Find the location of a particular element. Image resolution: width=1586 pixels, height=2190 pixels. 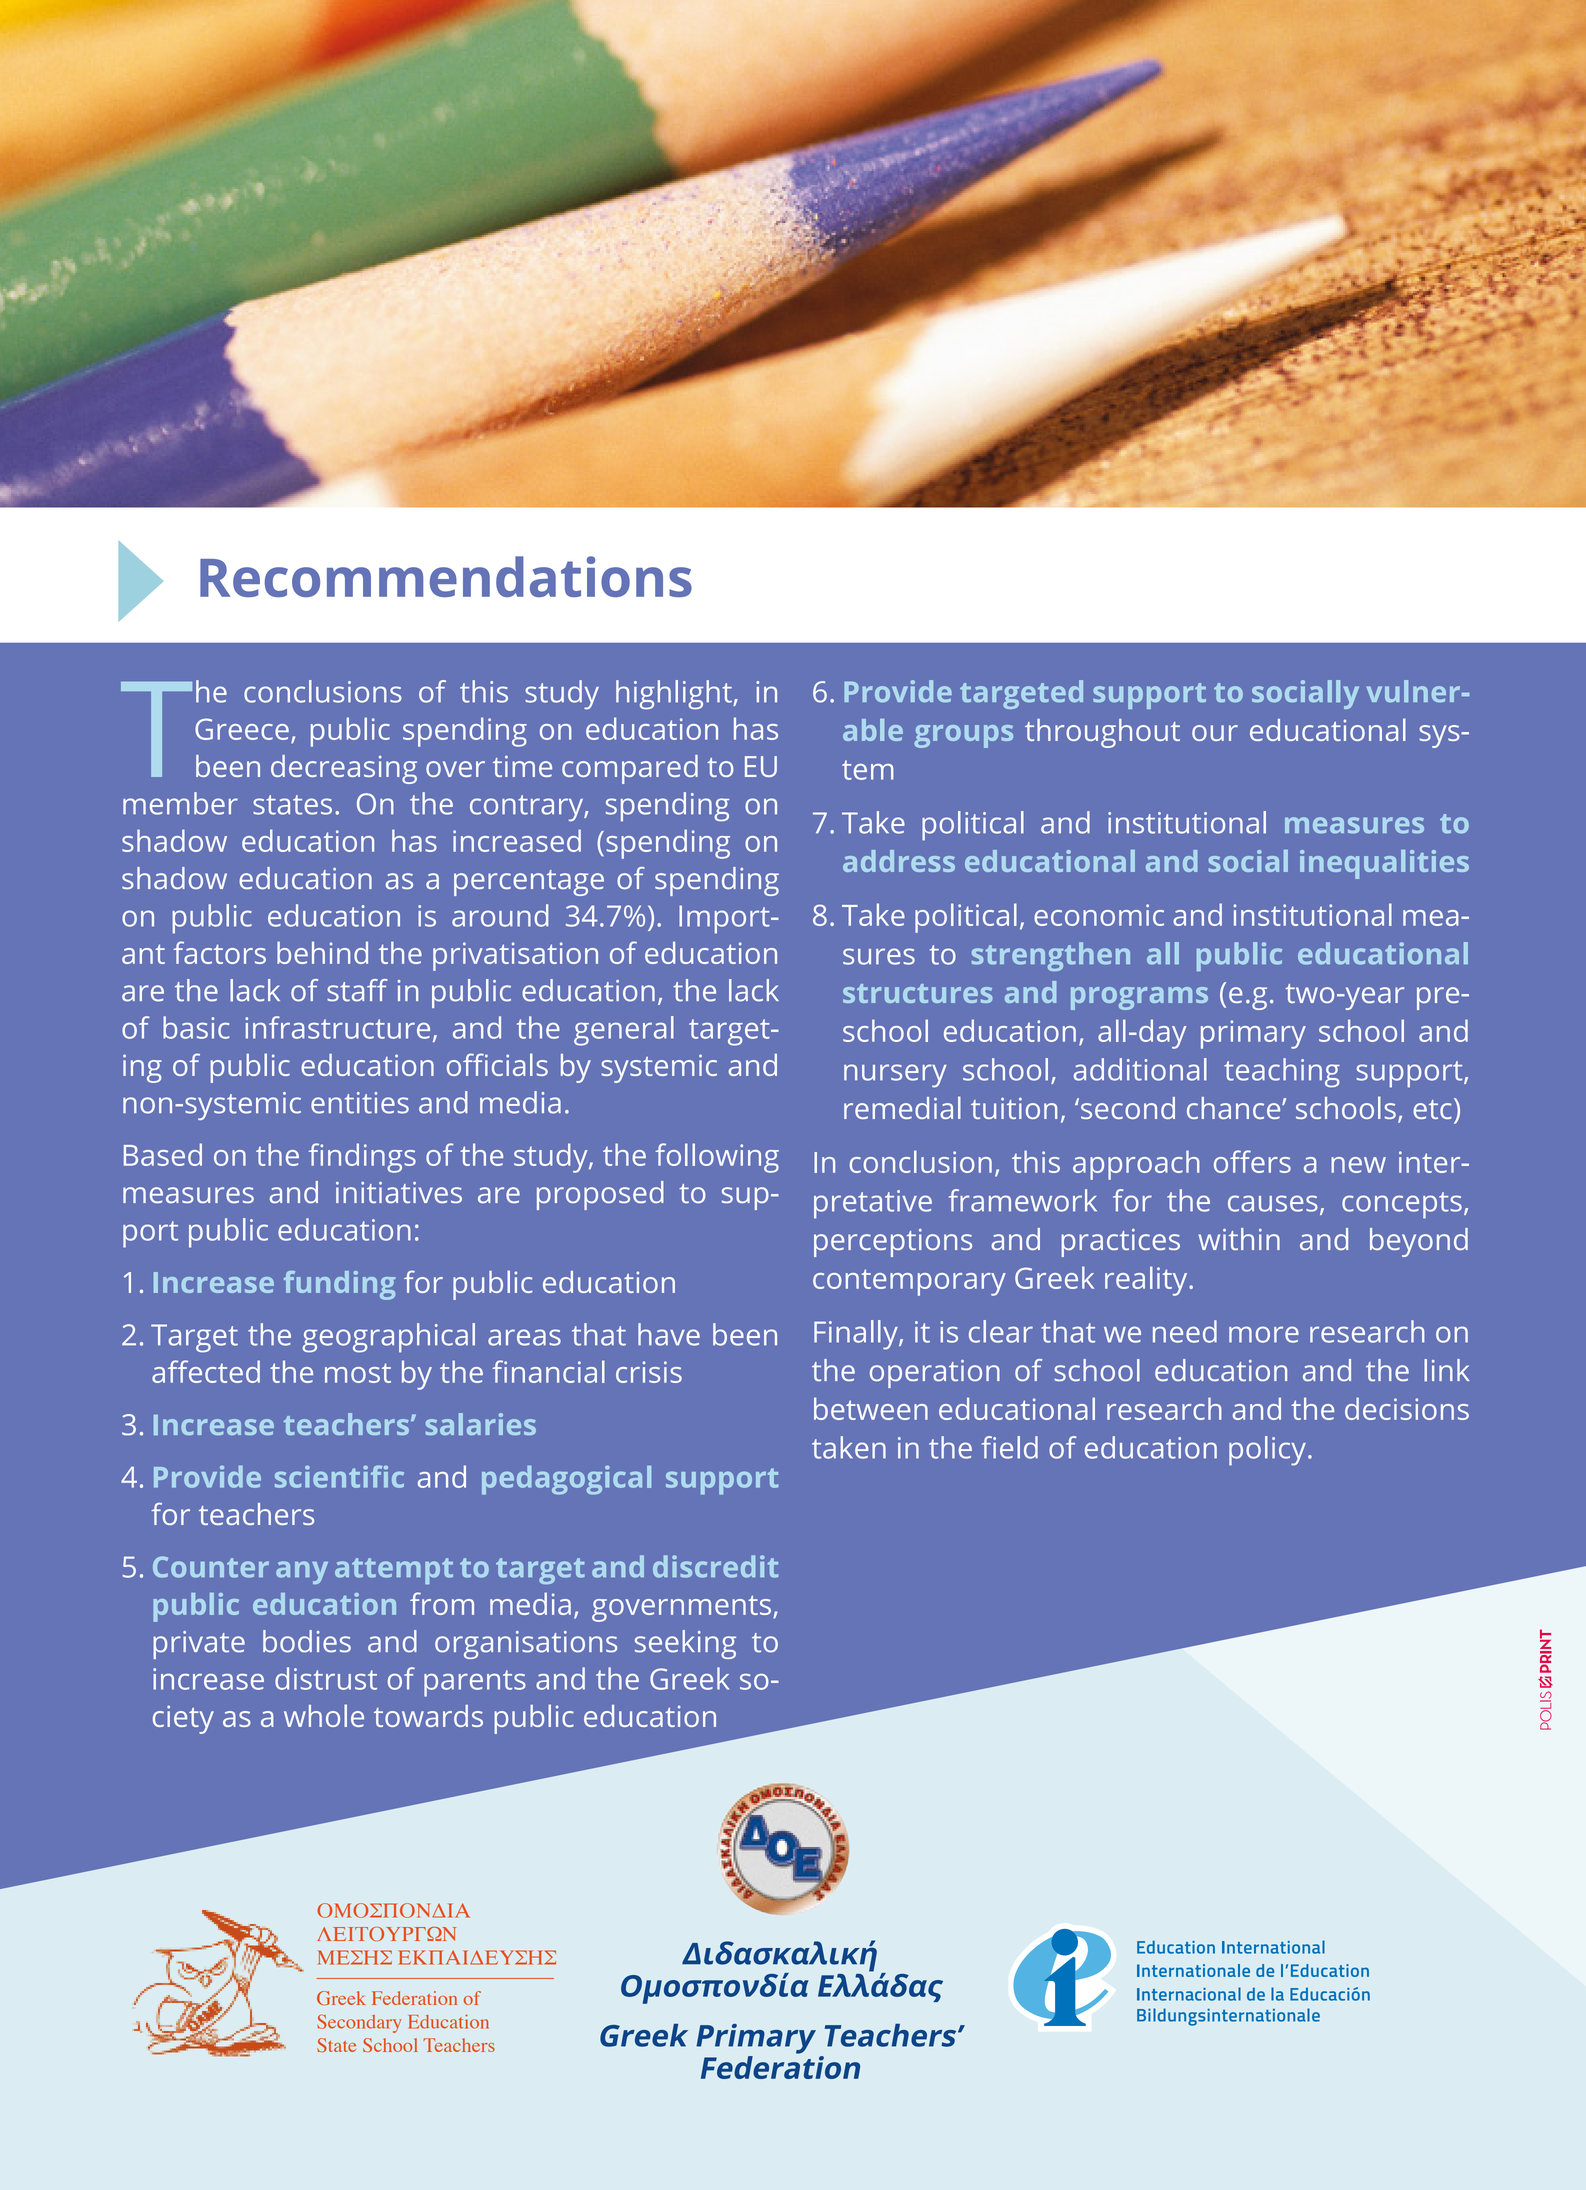

our is located at coordinates (1215, 733).
